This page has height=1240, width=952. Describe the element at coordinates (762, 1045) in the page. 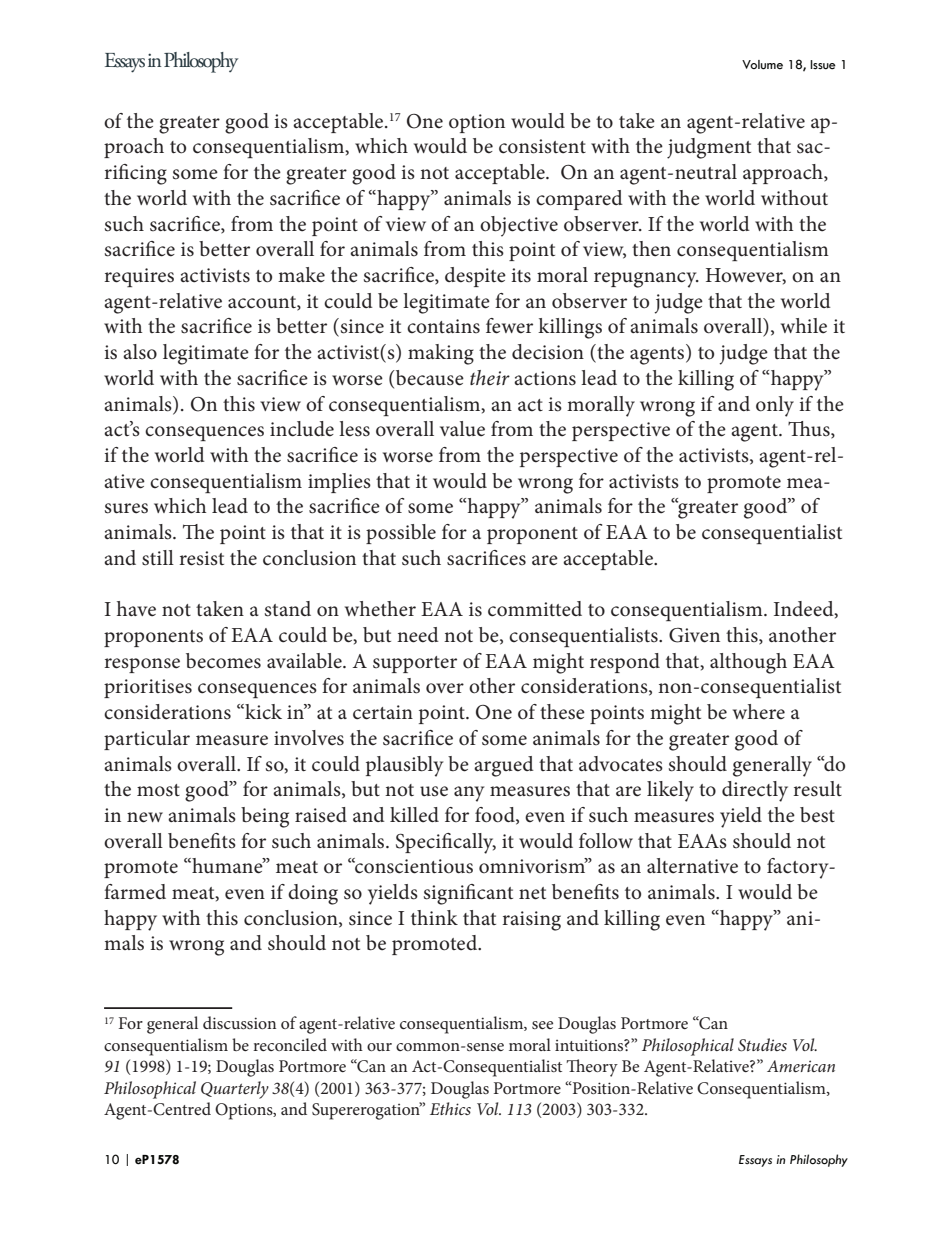

I see `Studies` at that location.
